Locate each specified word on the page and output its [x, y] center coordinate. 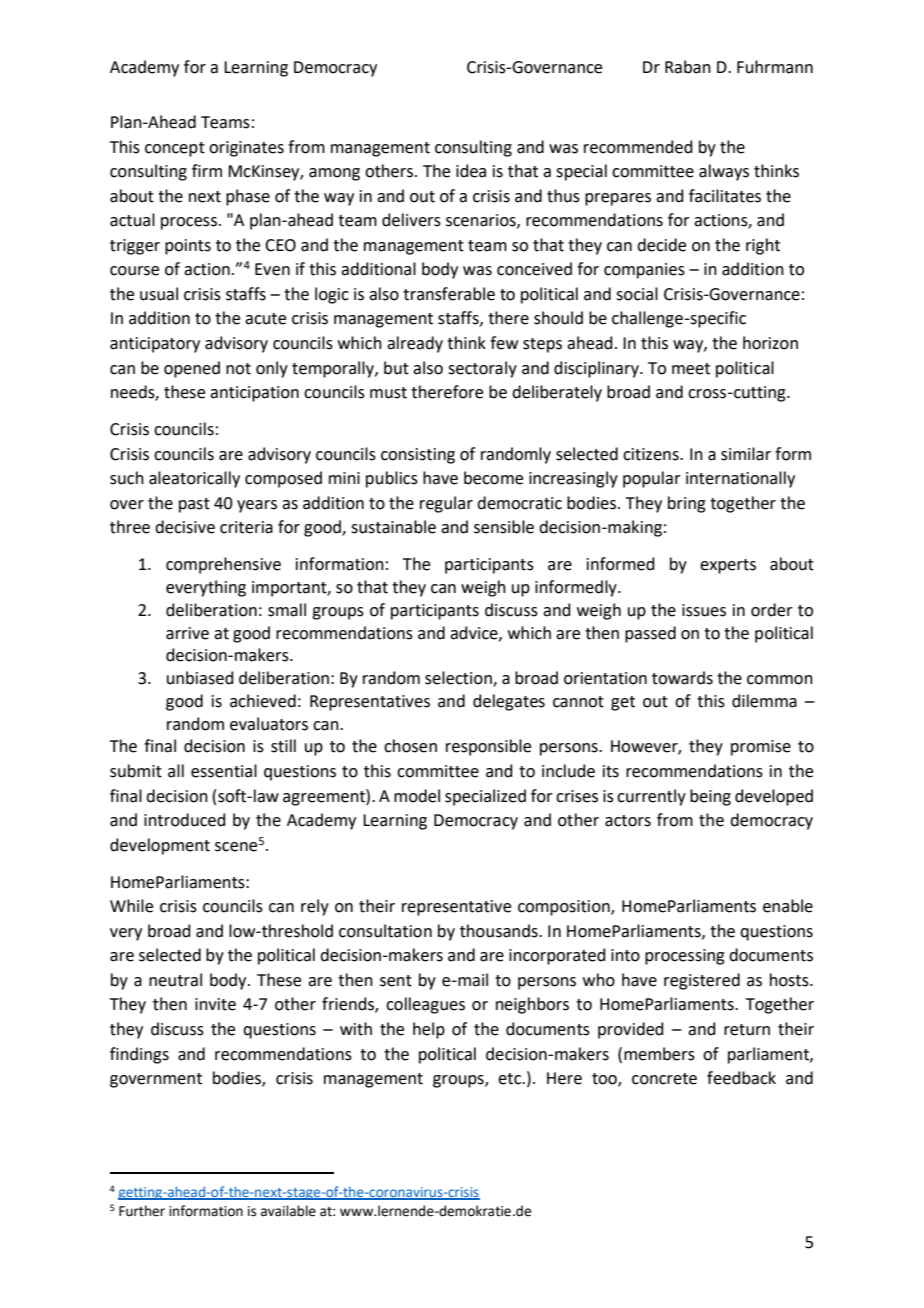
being [710, 797]
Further [142, 1211]
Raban [688, 67]
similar [746, 454]
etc [511, 1079]
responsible [488, 747]
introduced [185, 820]
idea [471, 171]
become [493, 478]
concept [175, 149]
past [194, 505]
